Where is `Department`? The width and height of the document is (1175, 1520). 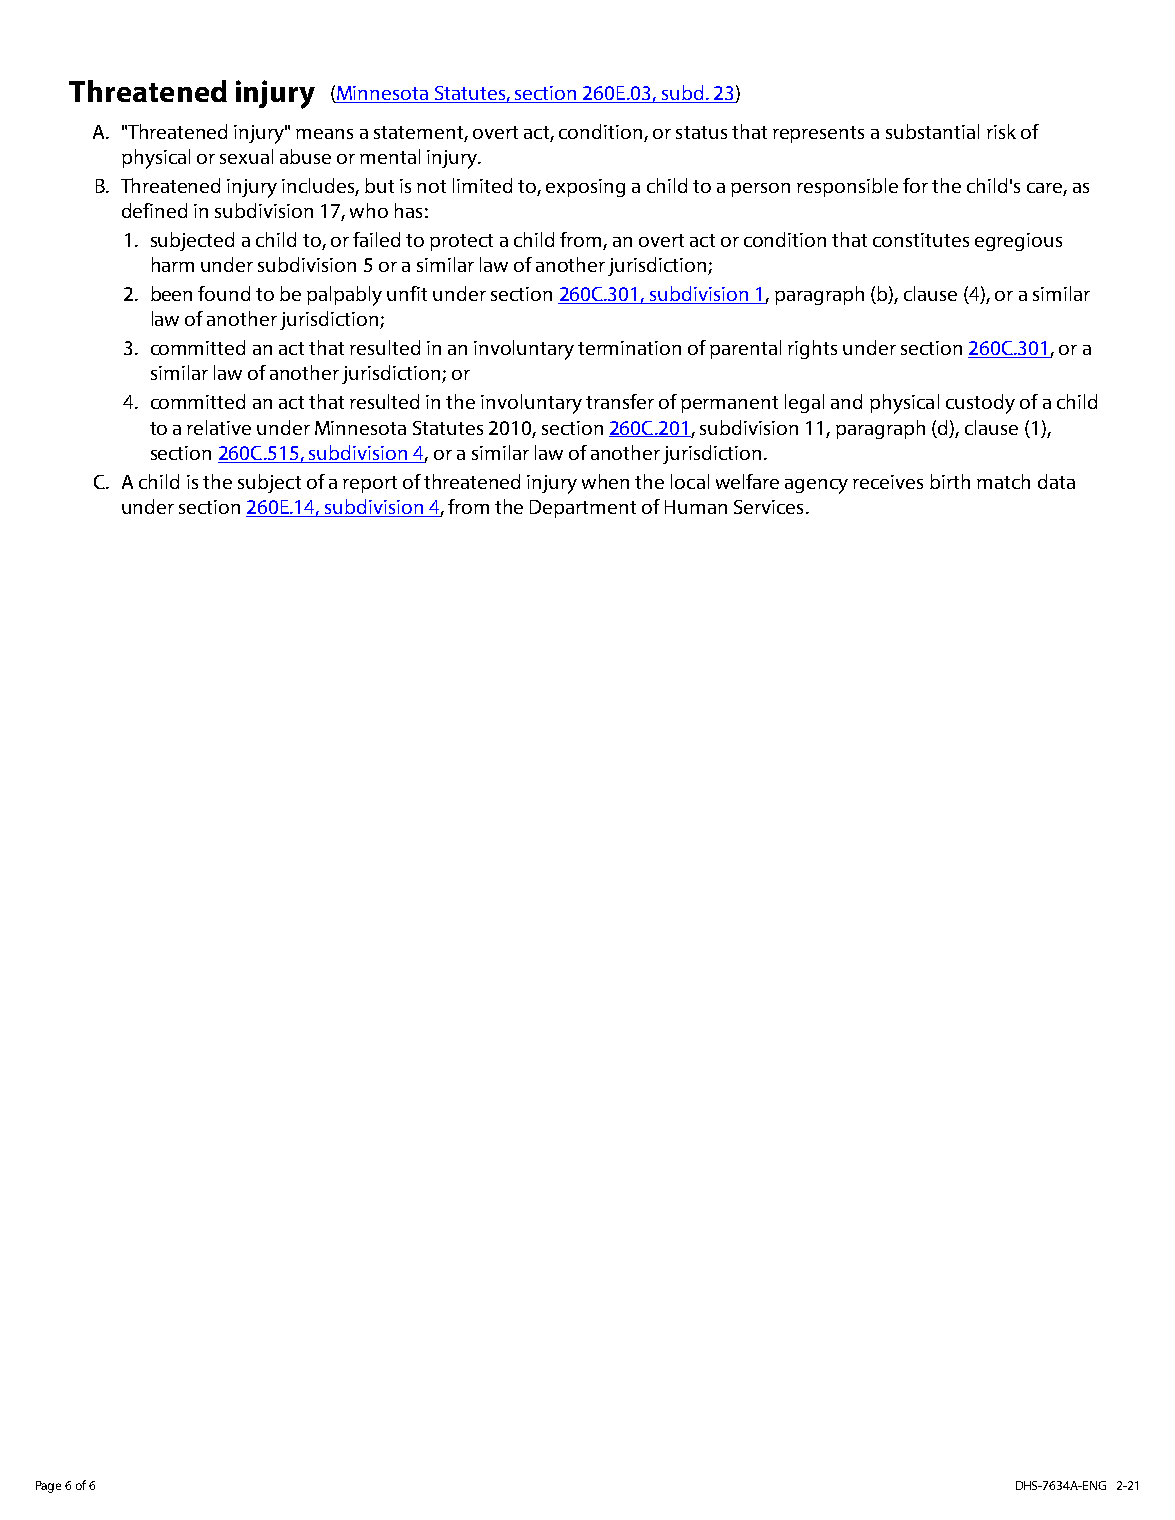 Department is located at coordinates (583, 509).
